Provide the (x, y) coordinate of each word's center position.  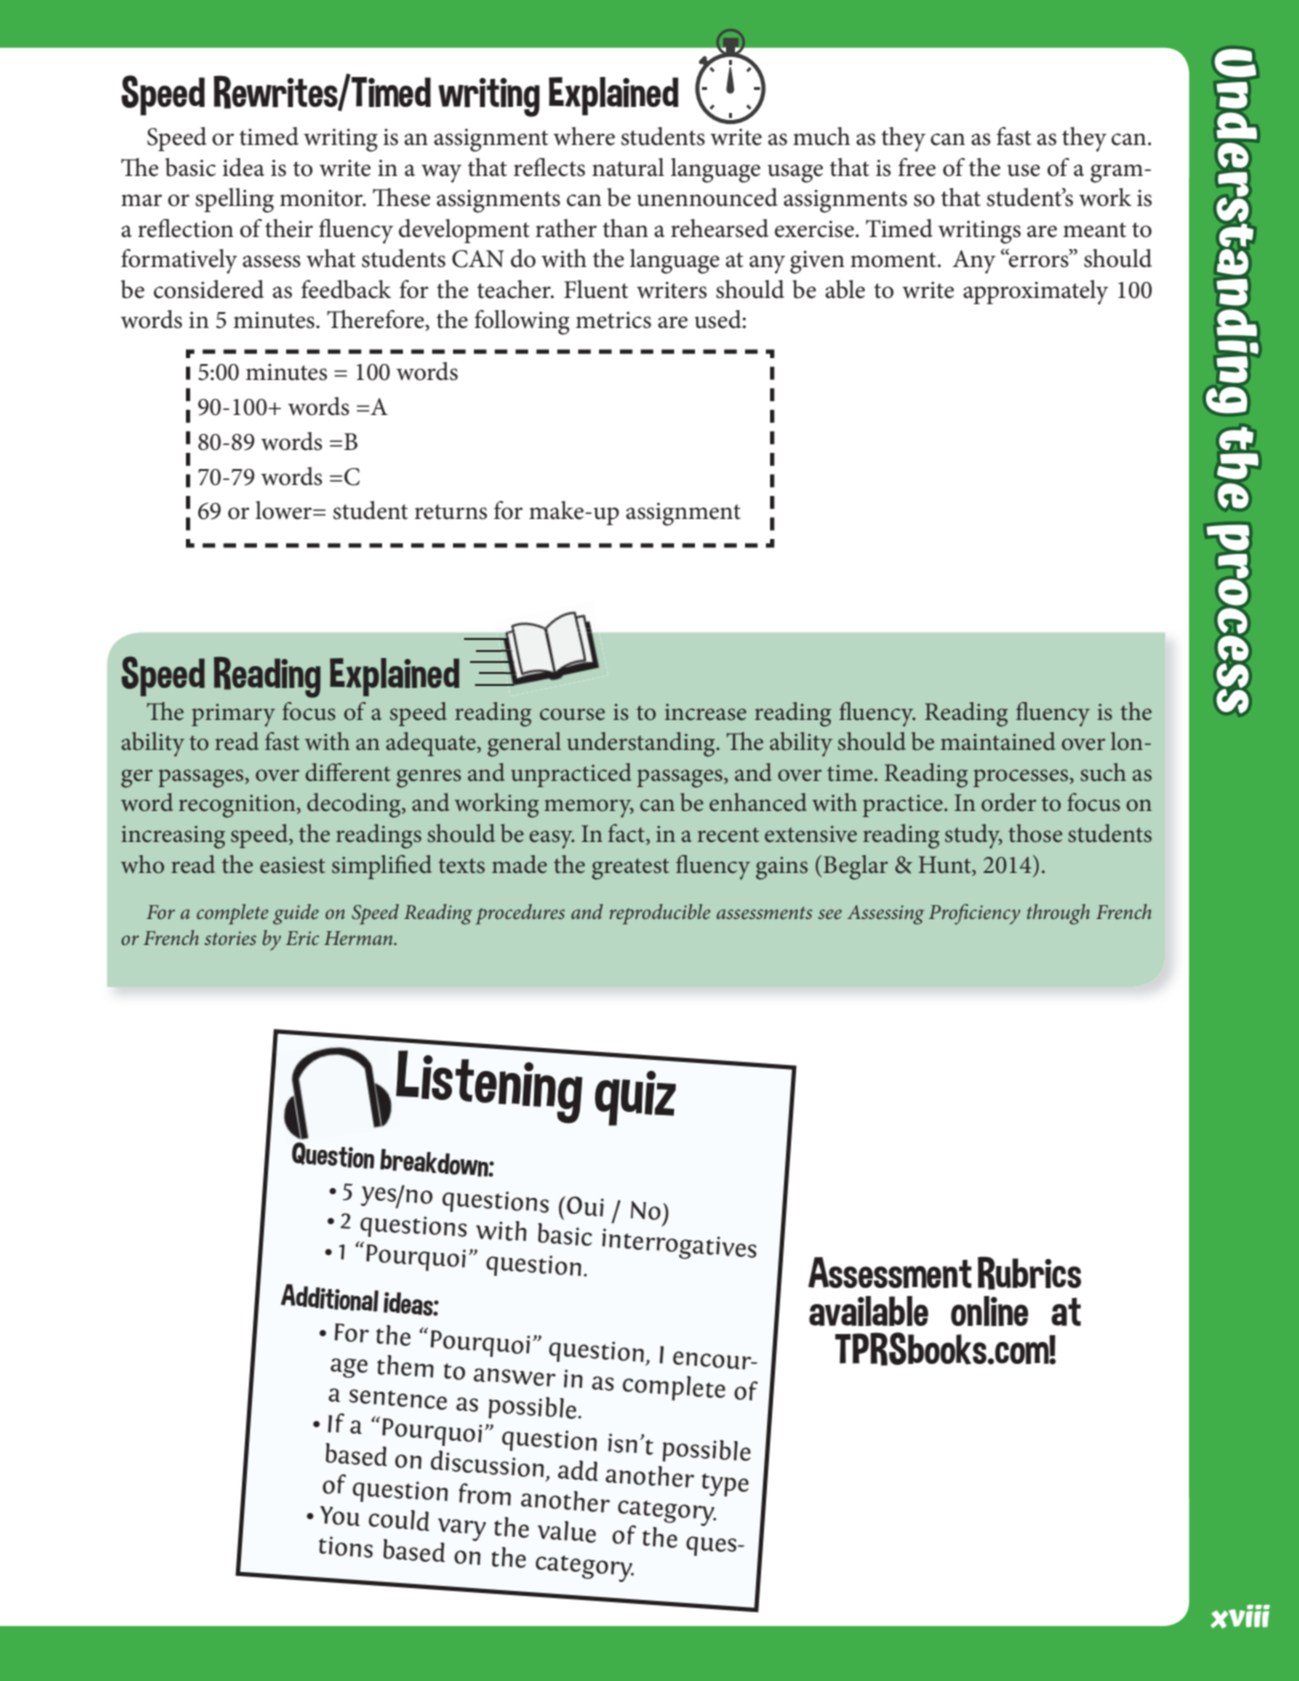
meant (1094, 230)
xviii (1240, 1617)
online (989, 1311)
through (1058, 914)
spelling (234, 200)
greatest (630, 869)
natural (628, 167)
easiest (292, 865)
